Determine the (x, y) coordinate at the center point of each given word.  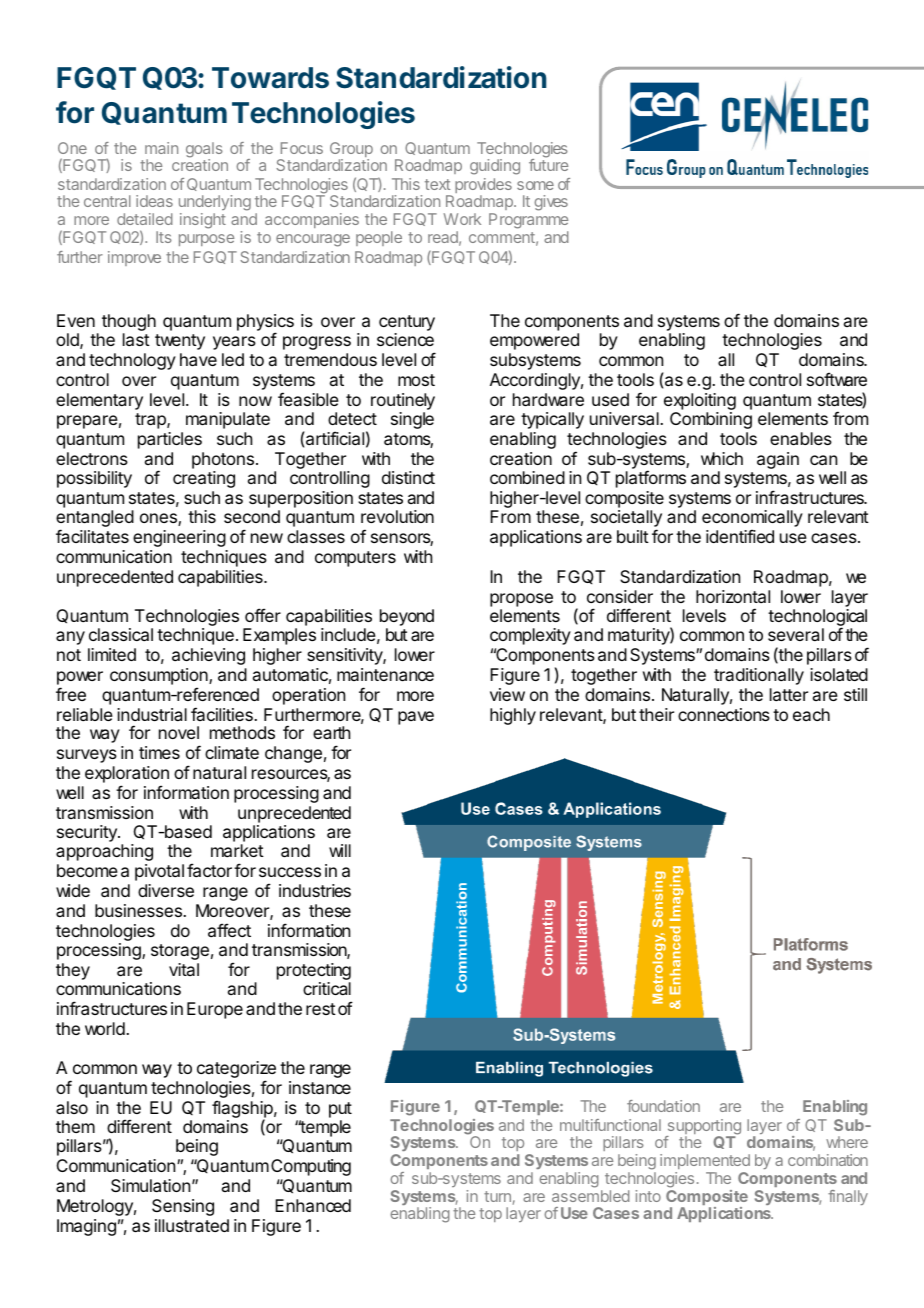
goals (204, 151)
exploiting (700, 403)
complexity (530, 636)
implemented (705, 1161)
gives (551, 203)
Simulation (150, 1185)
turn (497, 1196)
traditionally (759, 676)
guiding (495, 167)
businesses (139, 910)
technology (132, 361)
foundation (663, 1106)
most (416, 380)
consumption (160, 676)
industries (315, 890)
